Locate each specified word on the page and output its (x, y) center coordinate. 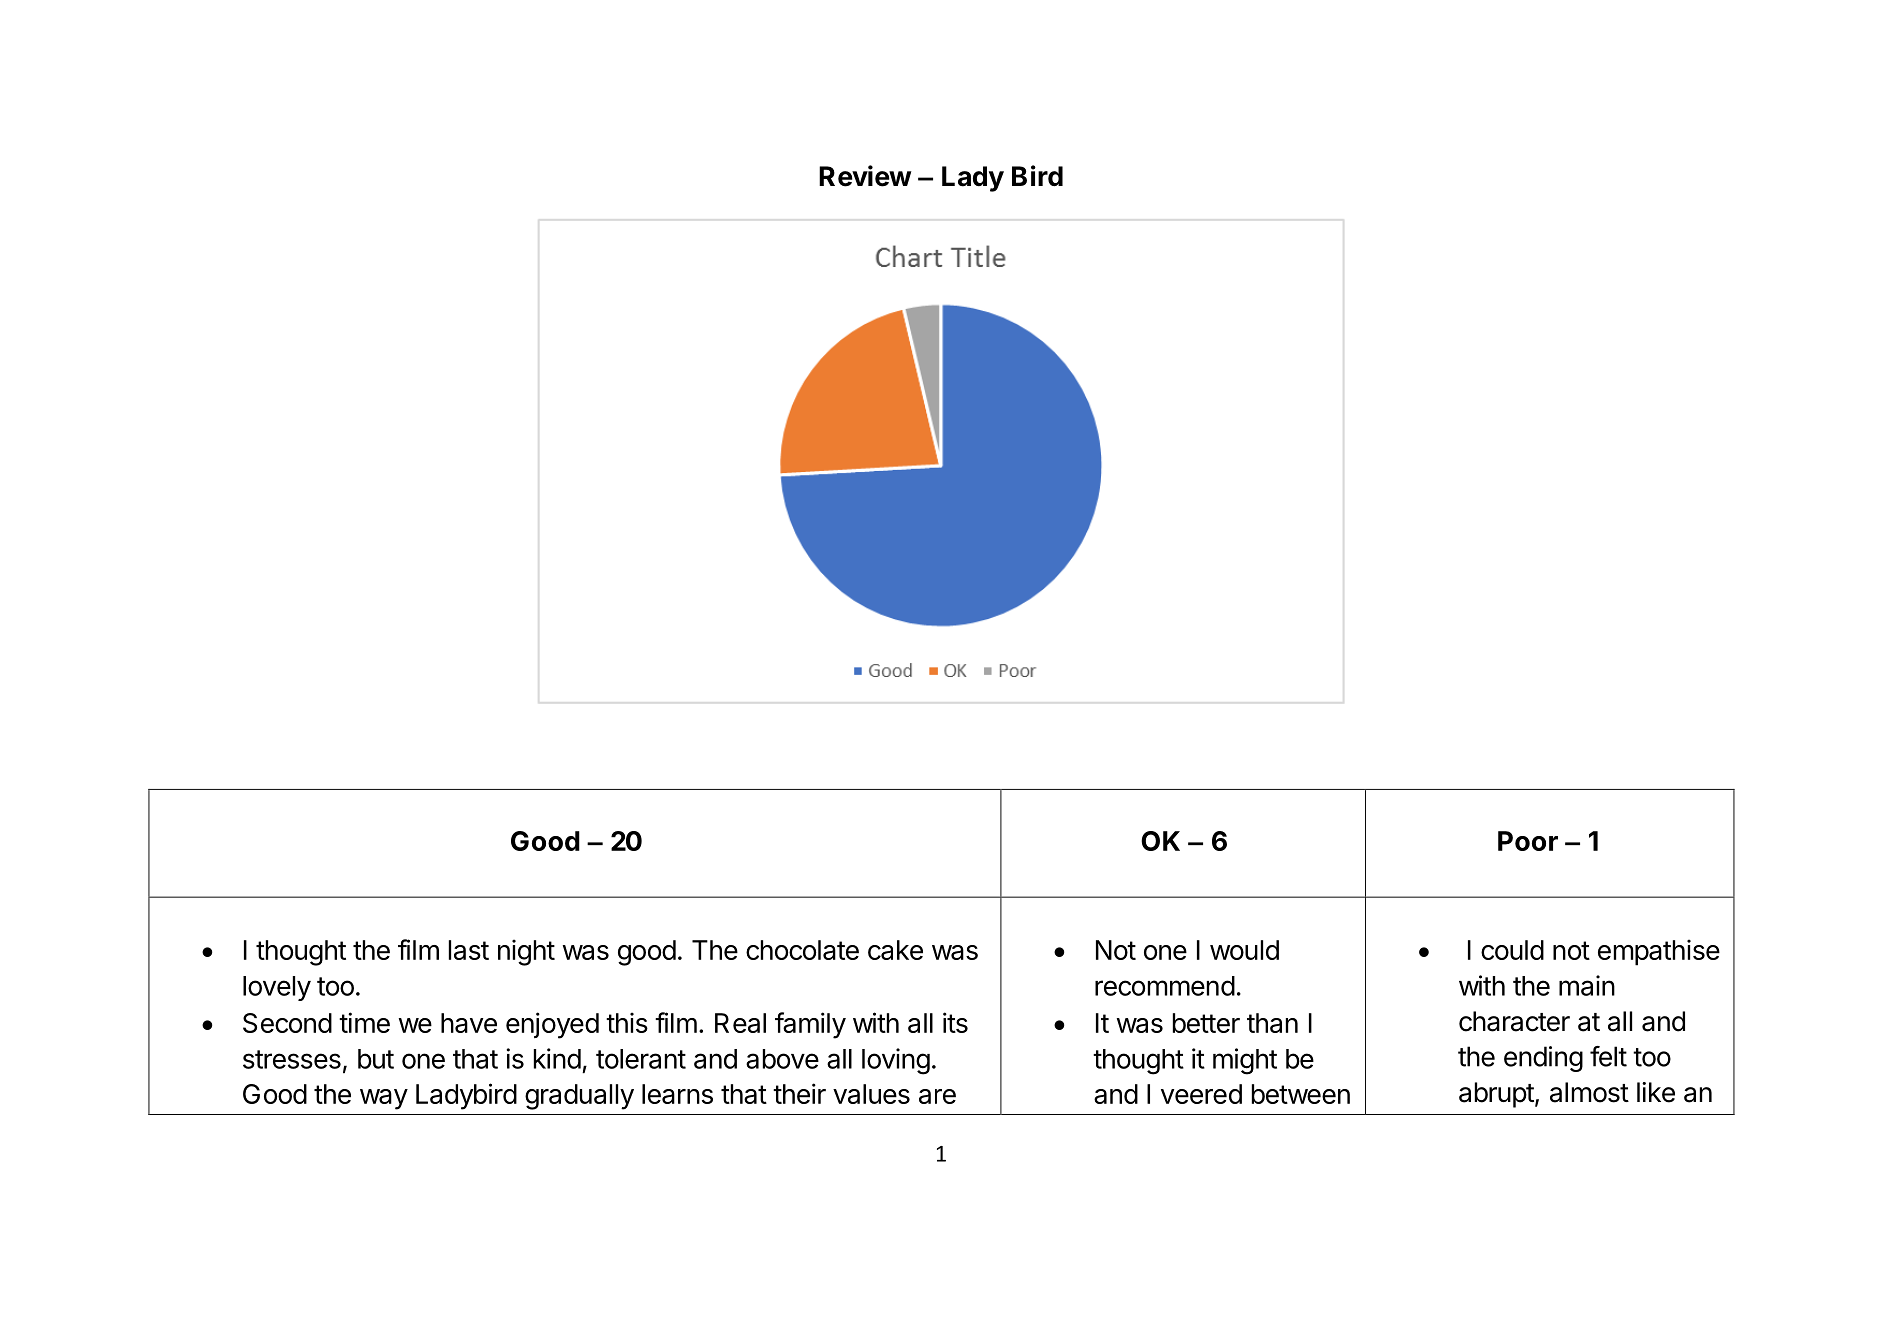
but (376, 1059)
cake (895, 950)
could (1512, 950)
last (469, 950)
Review (865, 176)
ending (1543, 1059)
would (1244, 950)
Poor (1528, 841)
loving (896, 1061)
